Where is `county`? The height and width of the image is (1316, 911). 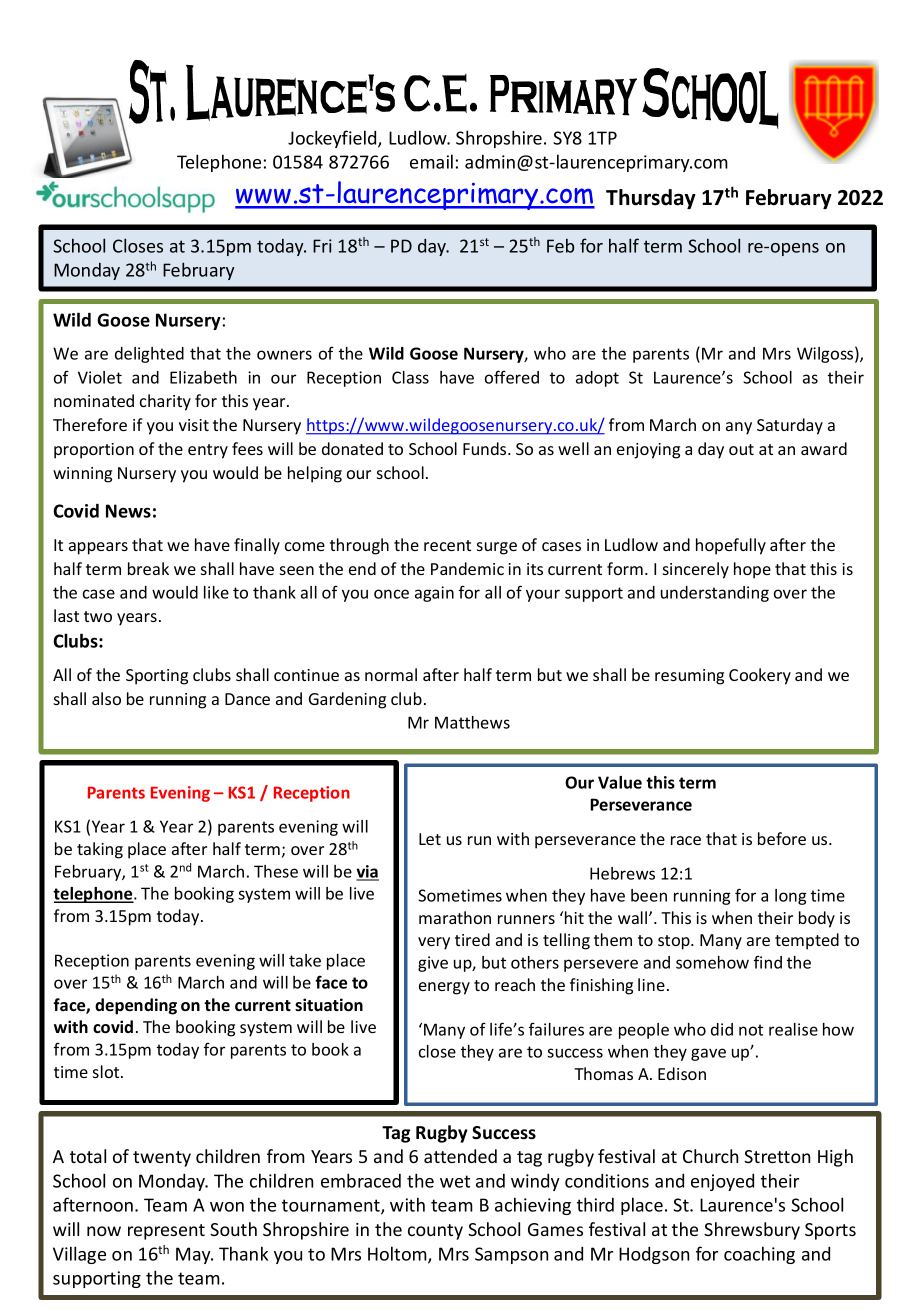
county is located at coordinates (435, 1232).
